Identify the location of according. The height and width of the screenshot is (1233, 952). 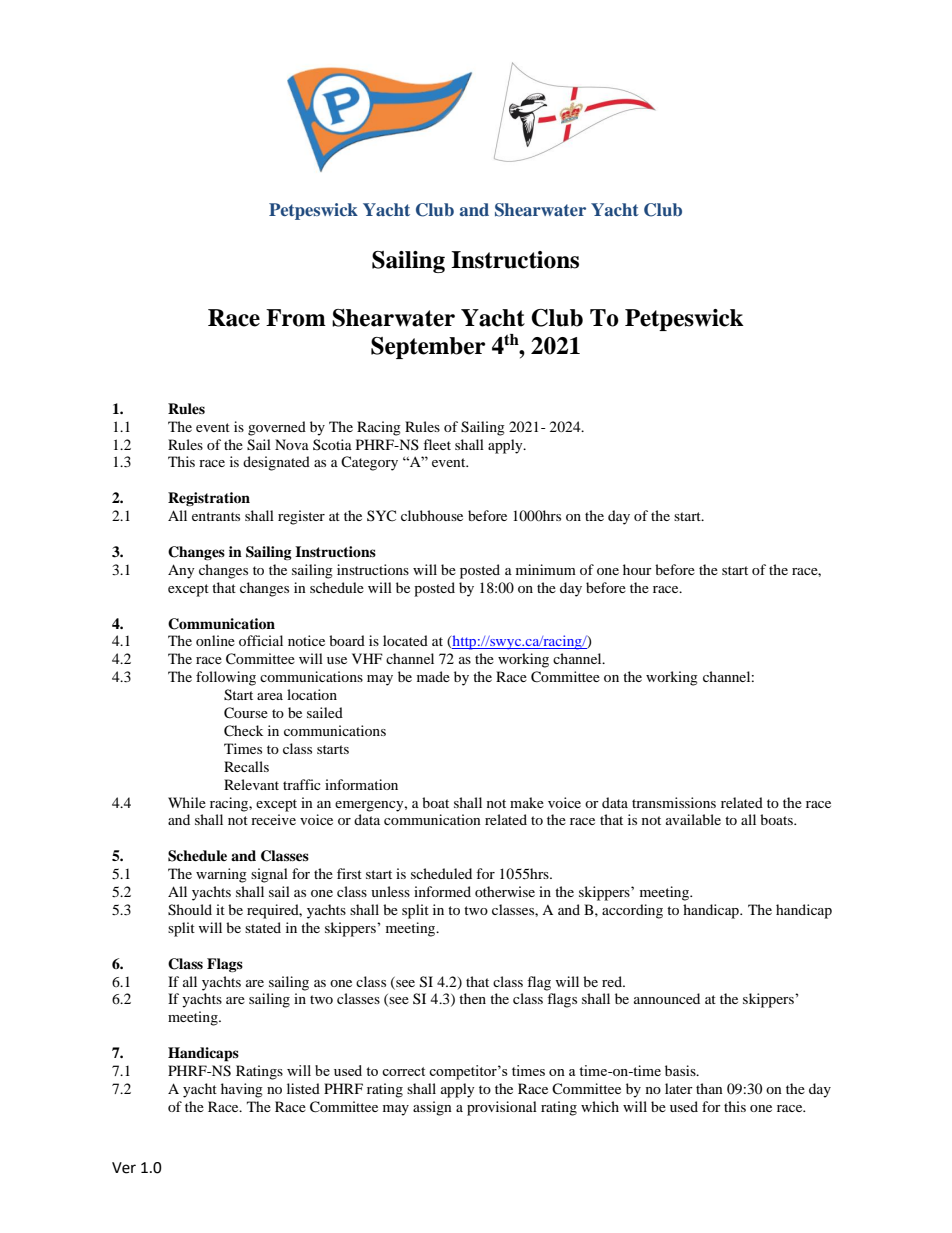
(632, 911).
